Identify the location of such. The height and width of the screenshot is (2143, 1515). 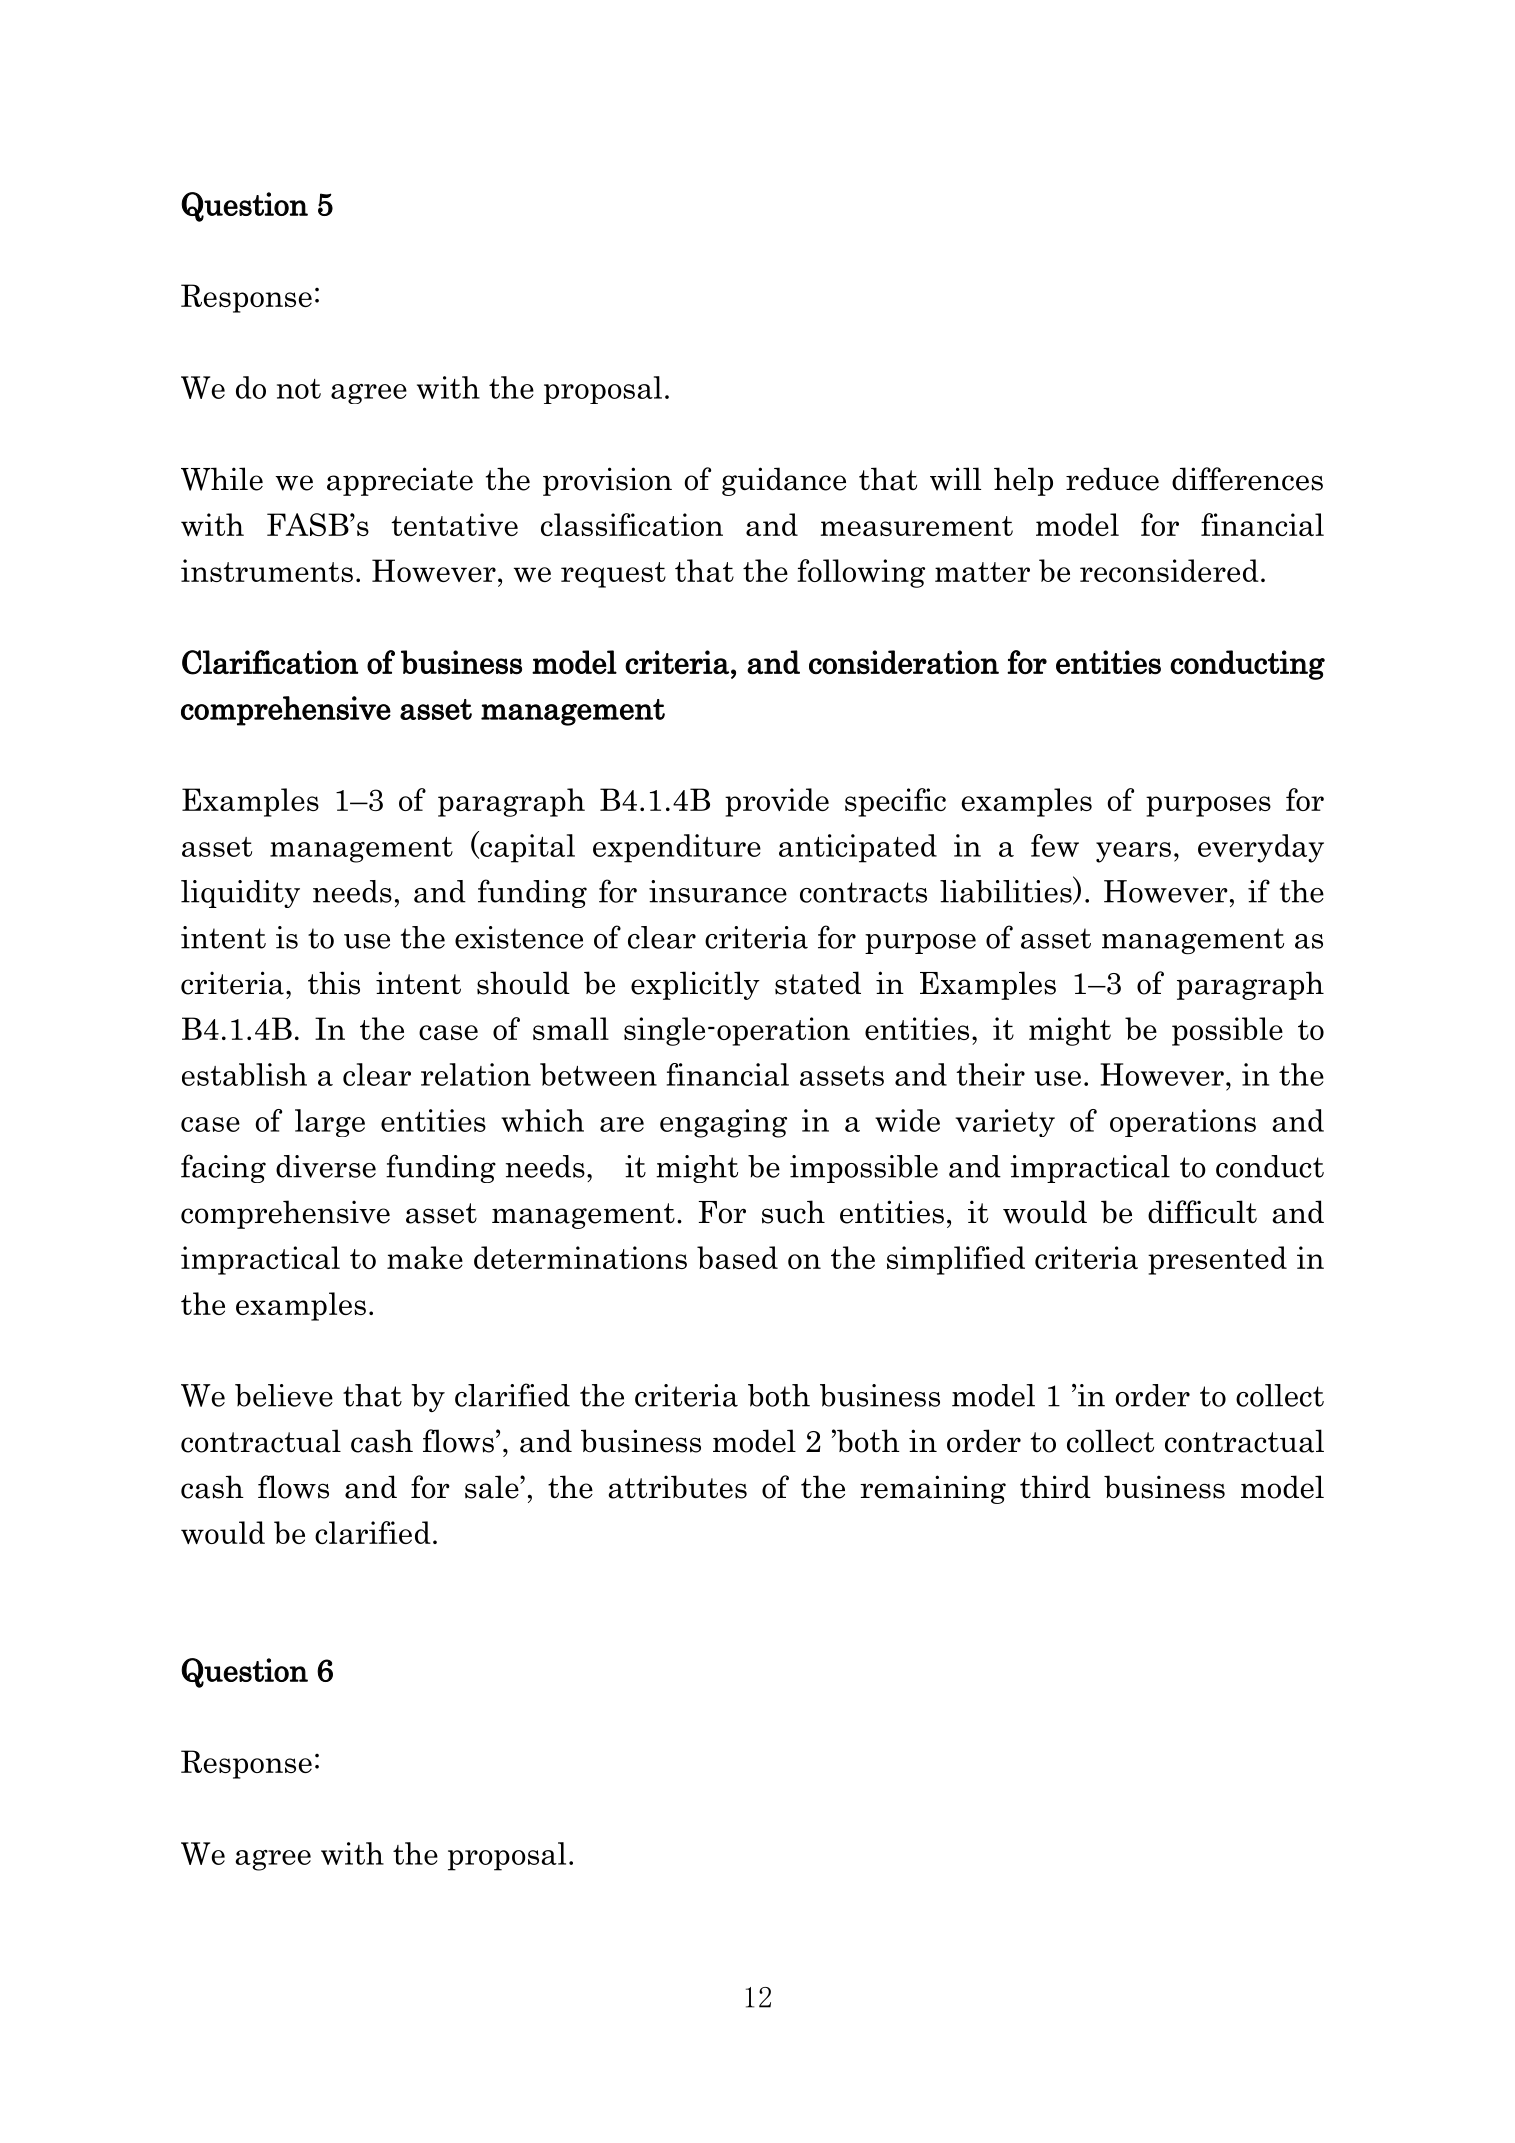
(793, 1212).
